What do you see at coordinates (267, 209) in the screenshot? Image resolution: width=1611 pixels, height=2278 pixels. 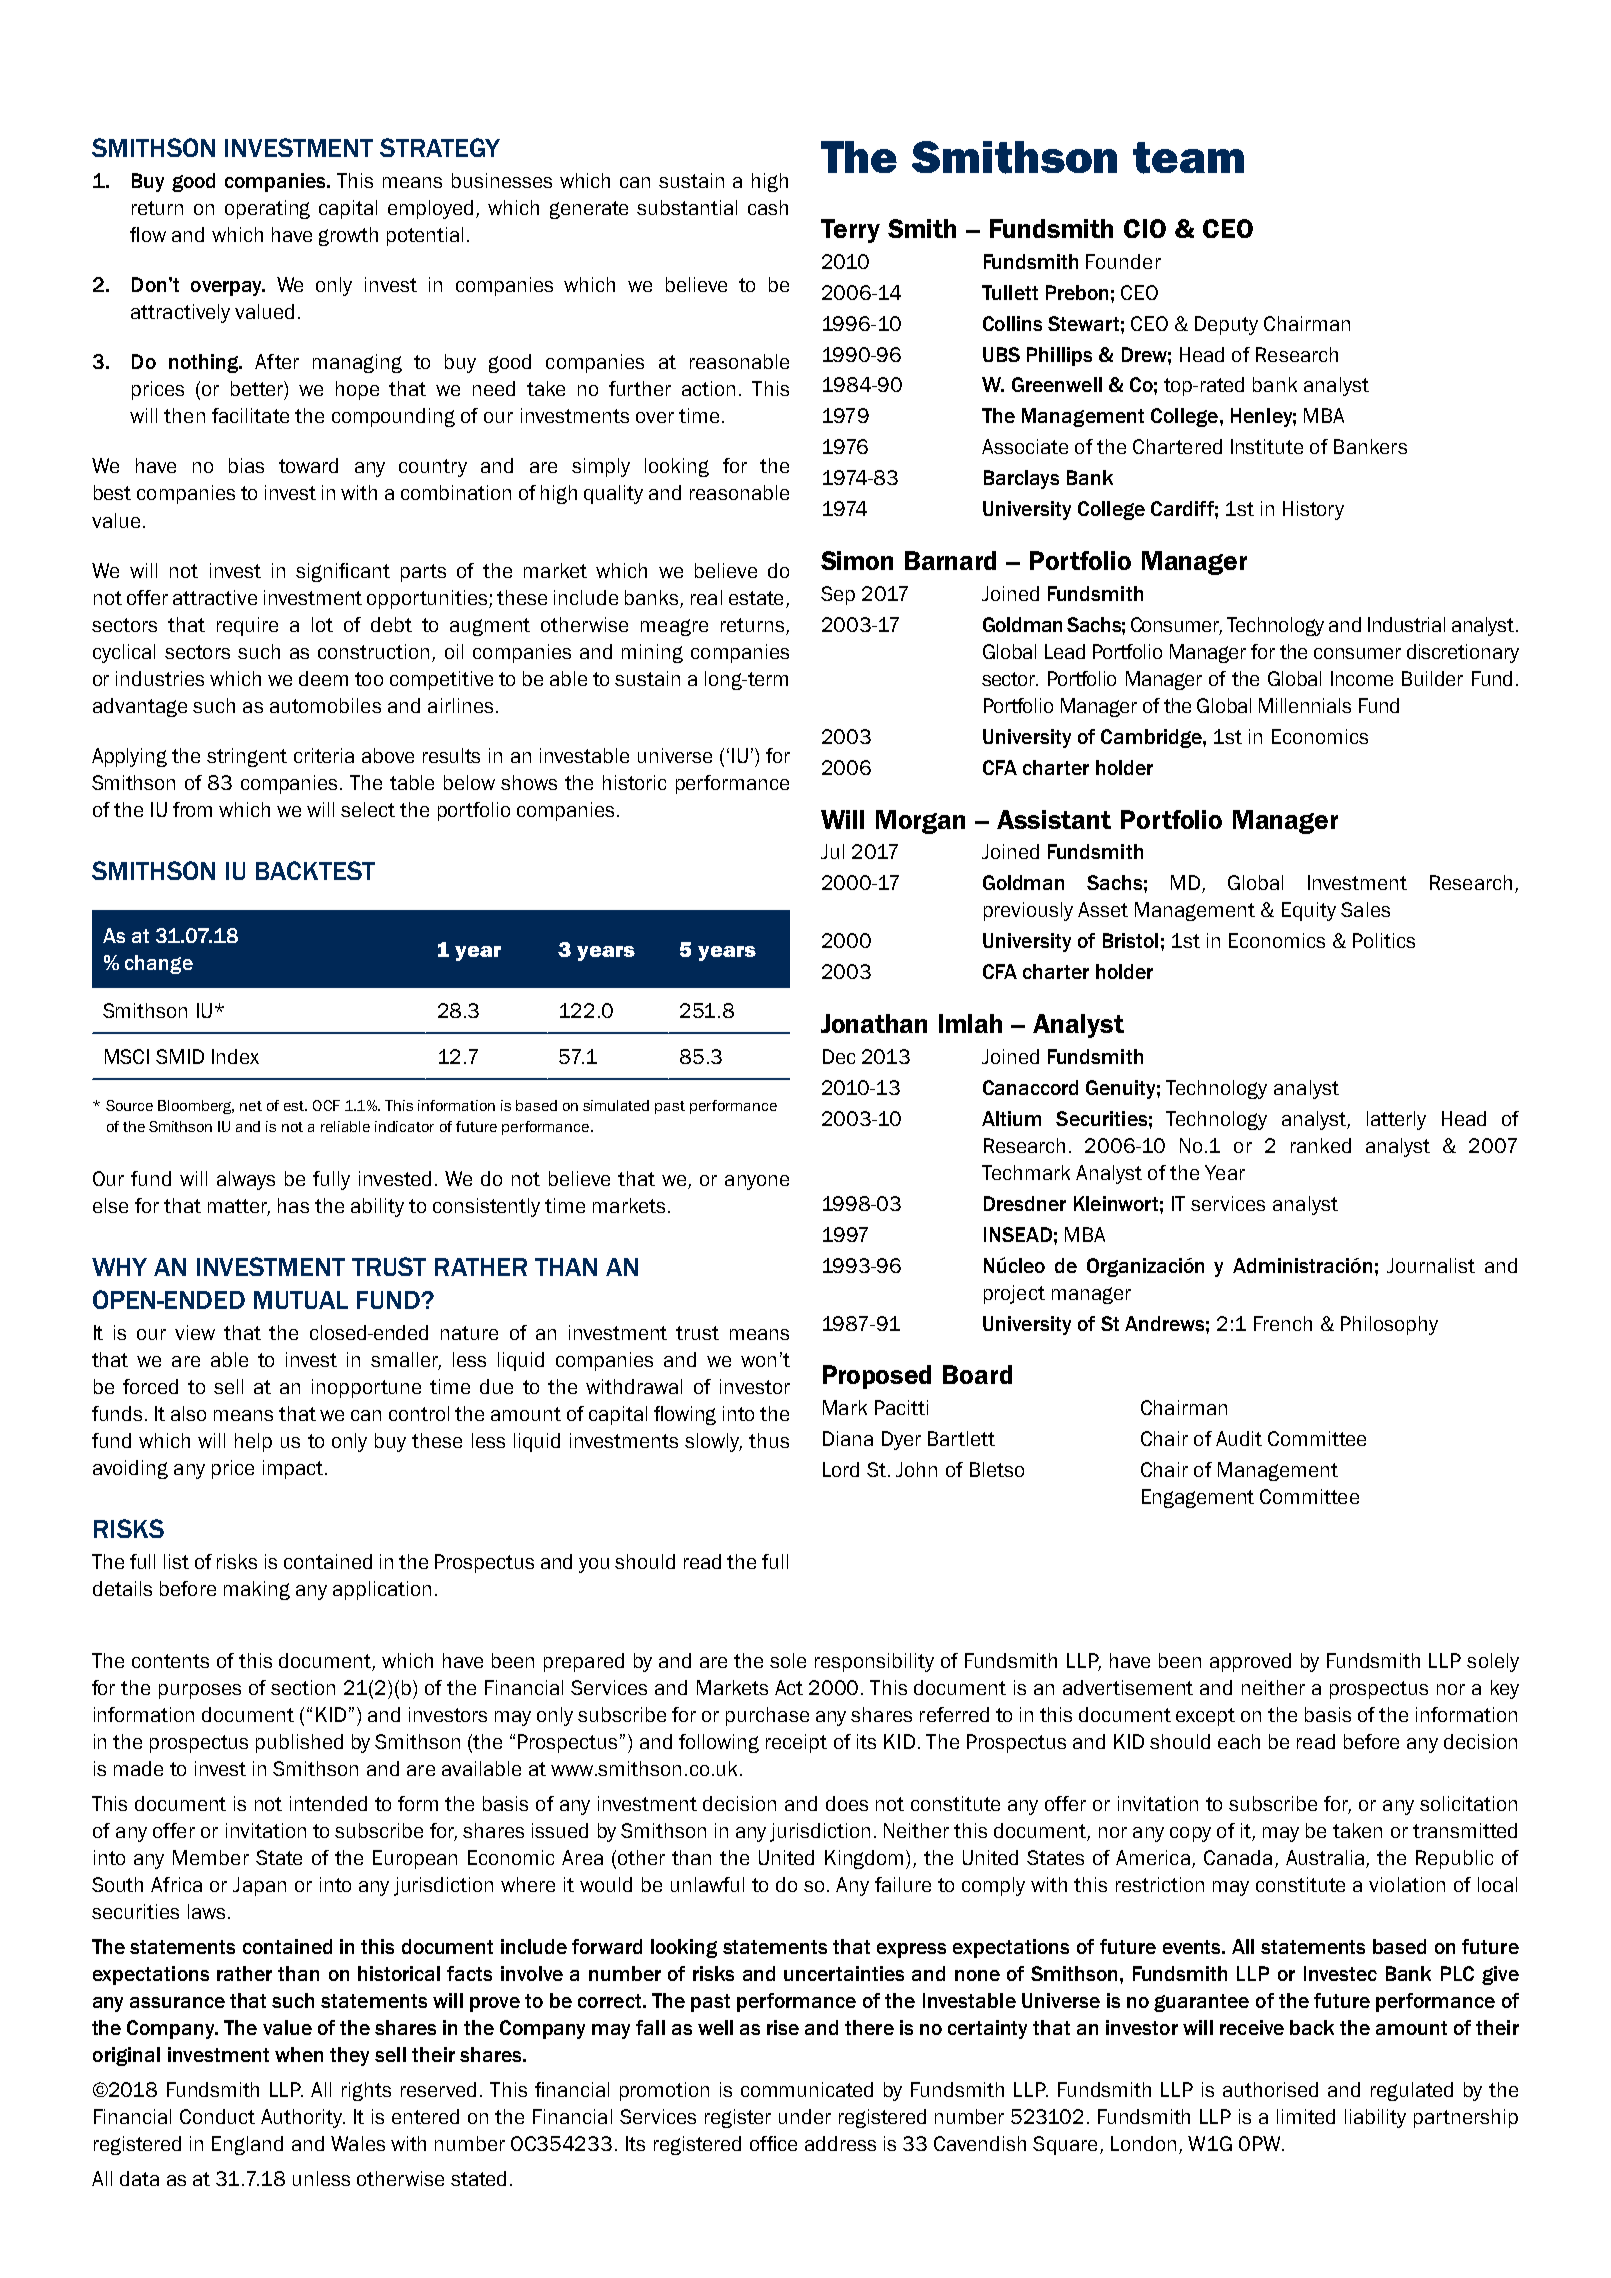 I see `operating` at bounding box center [267, 209].
